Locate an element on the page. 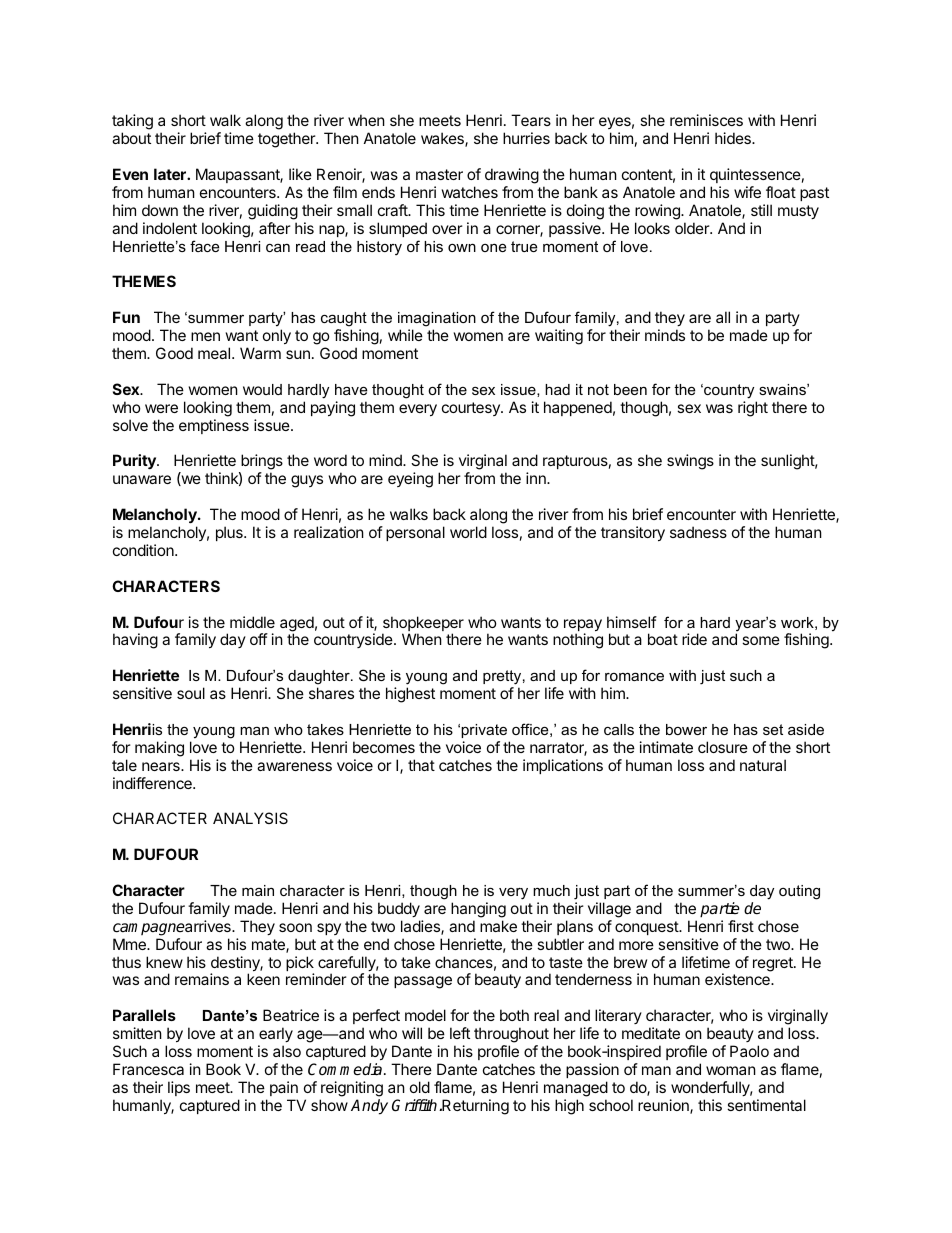  wakes is located at coordinates (443, 139).
